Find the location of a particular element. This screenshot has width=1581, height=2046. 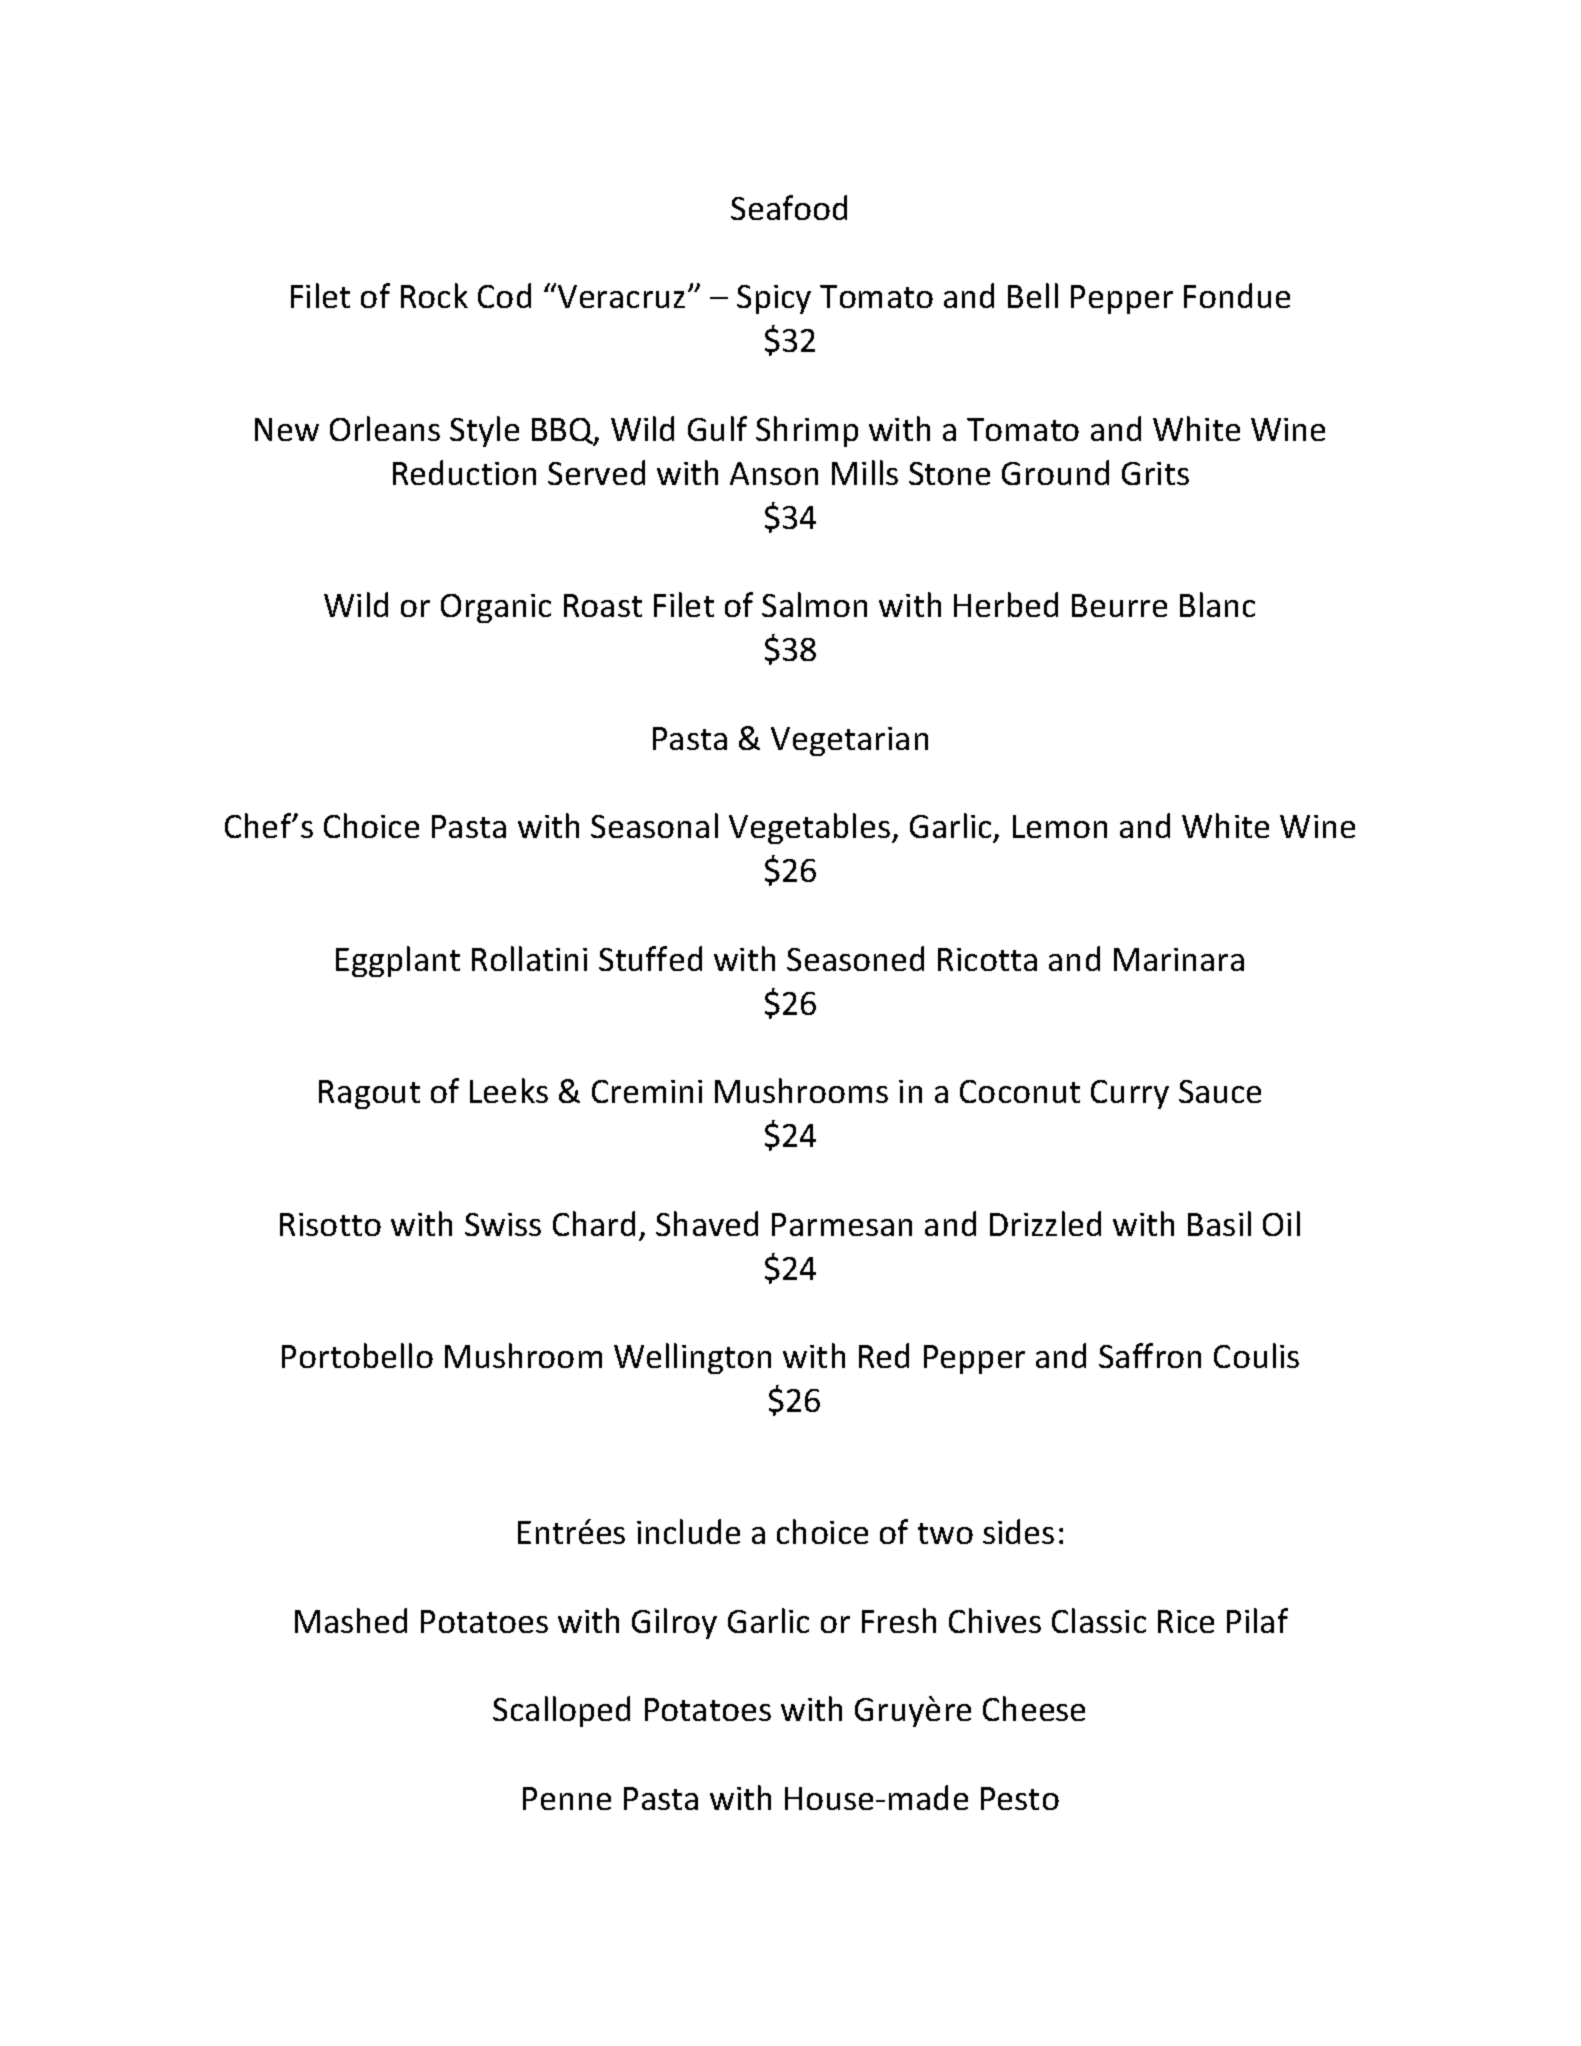

Rock is located at coordinates (434, 295).
